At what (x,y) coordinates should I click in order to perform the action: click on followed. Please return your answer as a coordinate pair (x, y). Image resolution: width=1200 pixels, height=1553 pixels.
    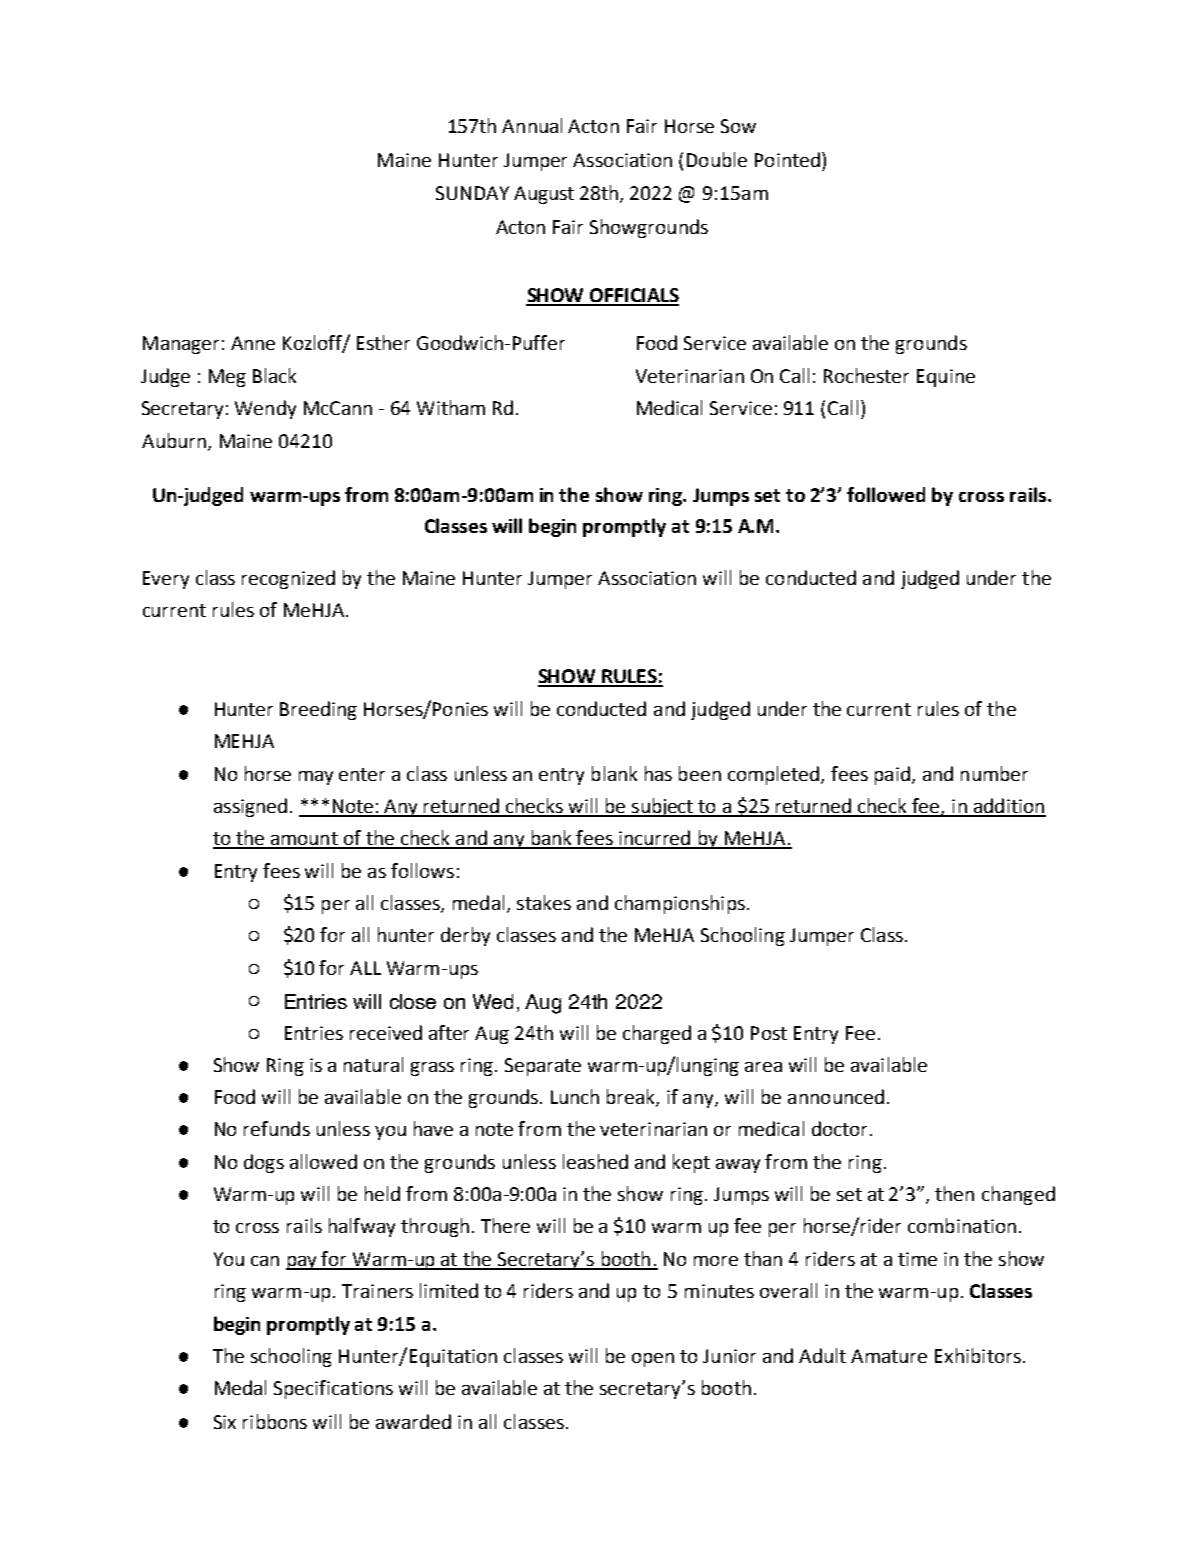
    Looking at the image, I should click on (886, 494).
